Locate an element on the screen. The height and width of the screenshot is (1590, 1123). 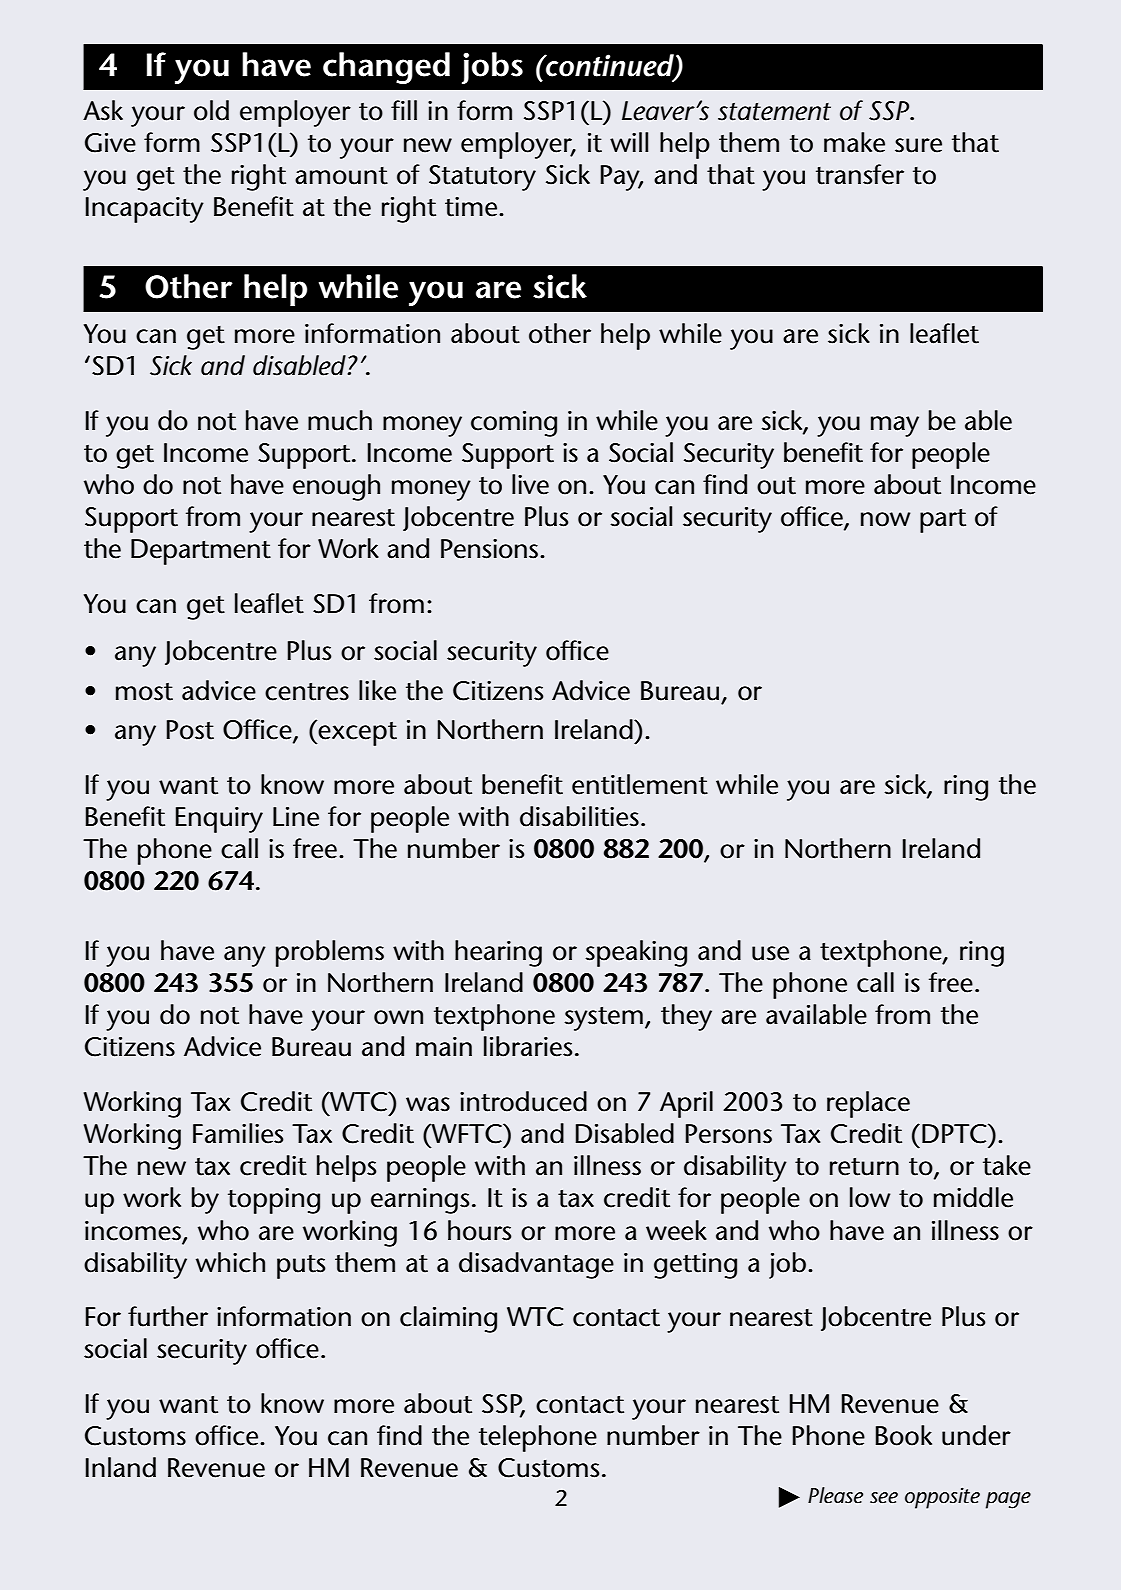
continued is located at coordinates (610, 66).
